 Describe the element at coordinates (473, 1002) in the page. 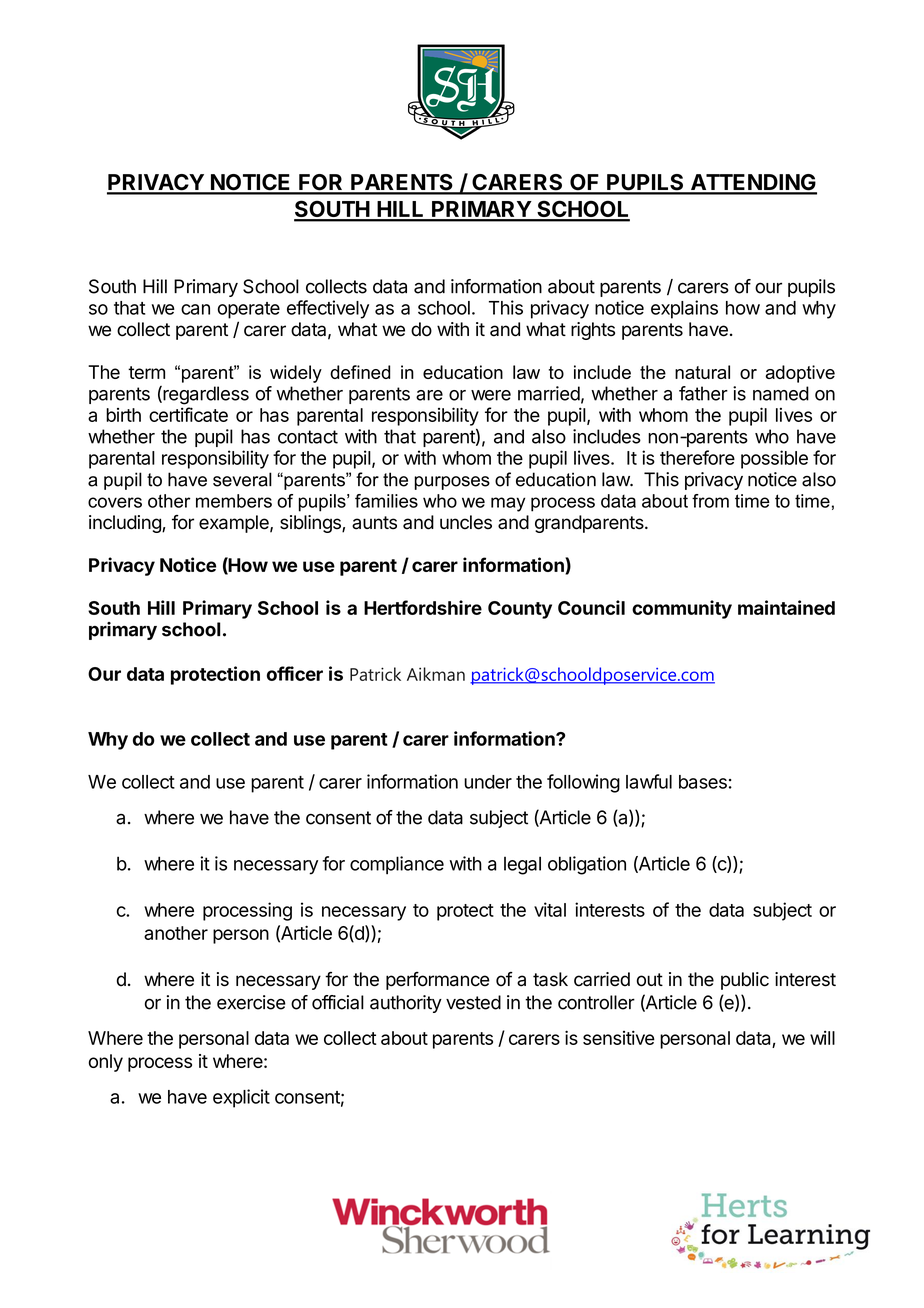

I see `vested` at that location.
